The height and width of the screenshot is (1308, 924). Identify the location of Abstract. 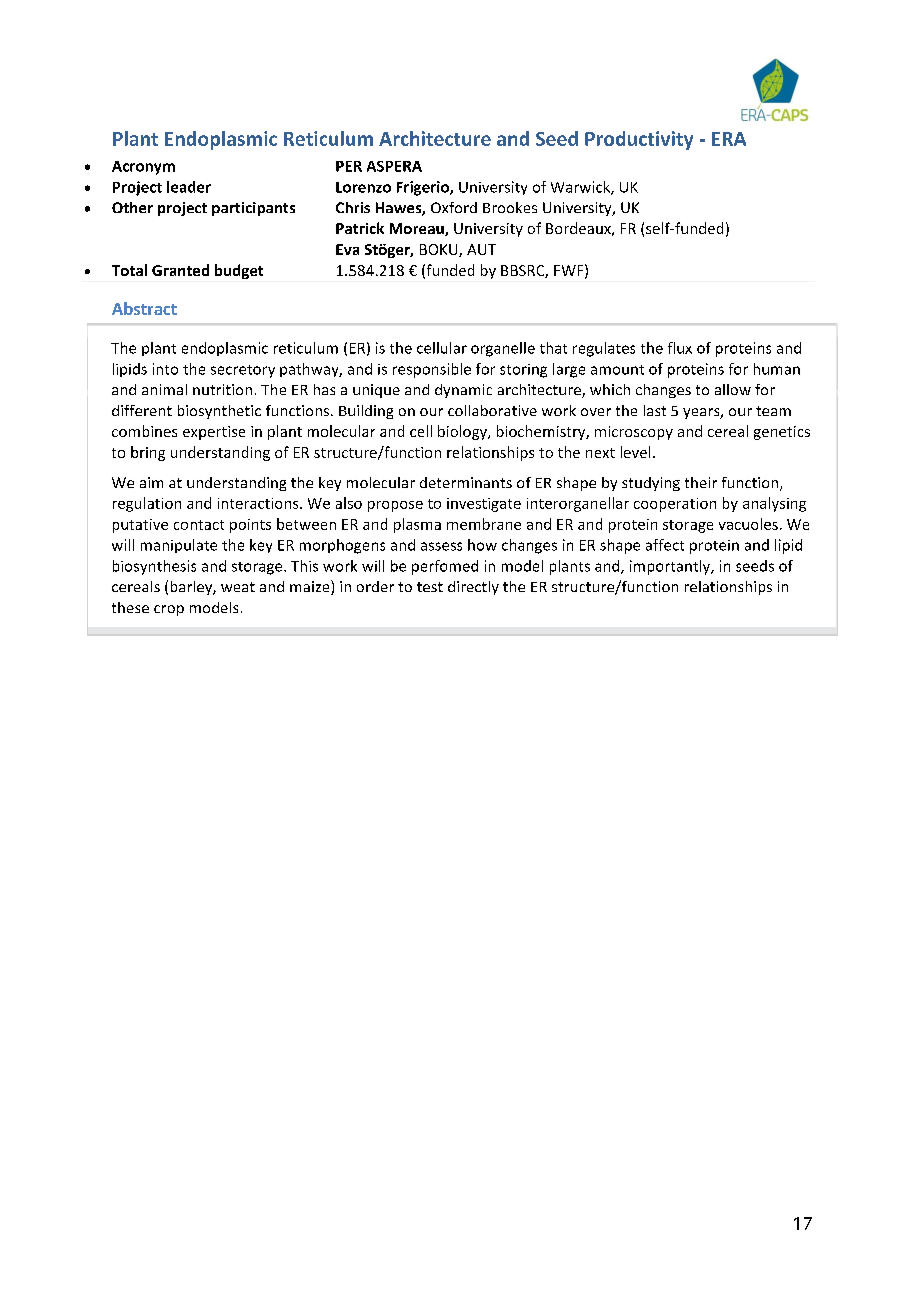
(144, 308).
